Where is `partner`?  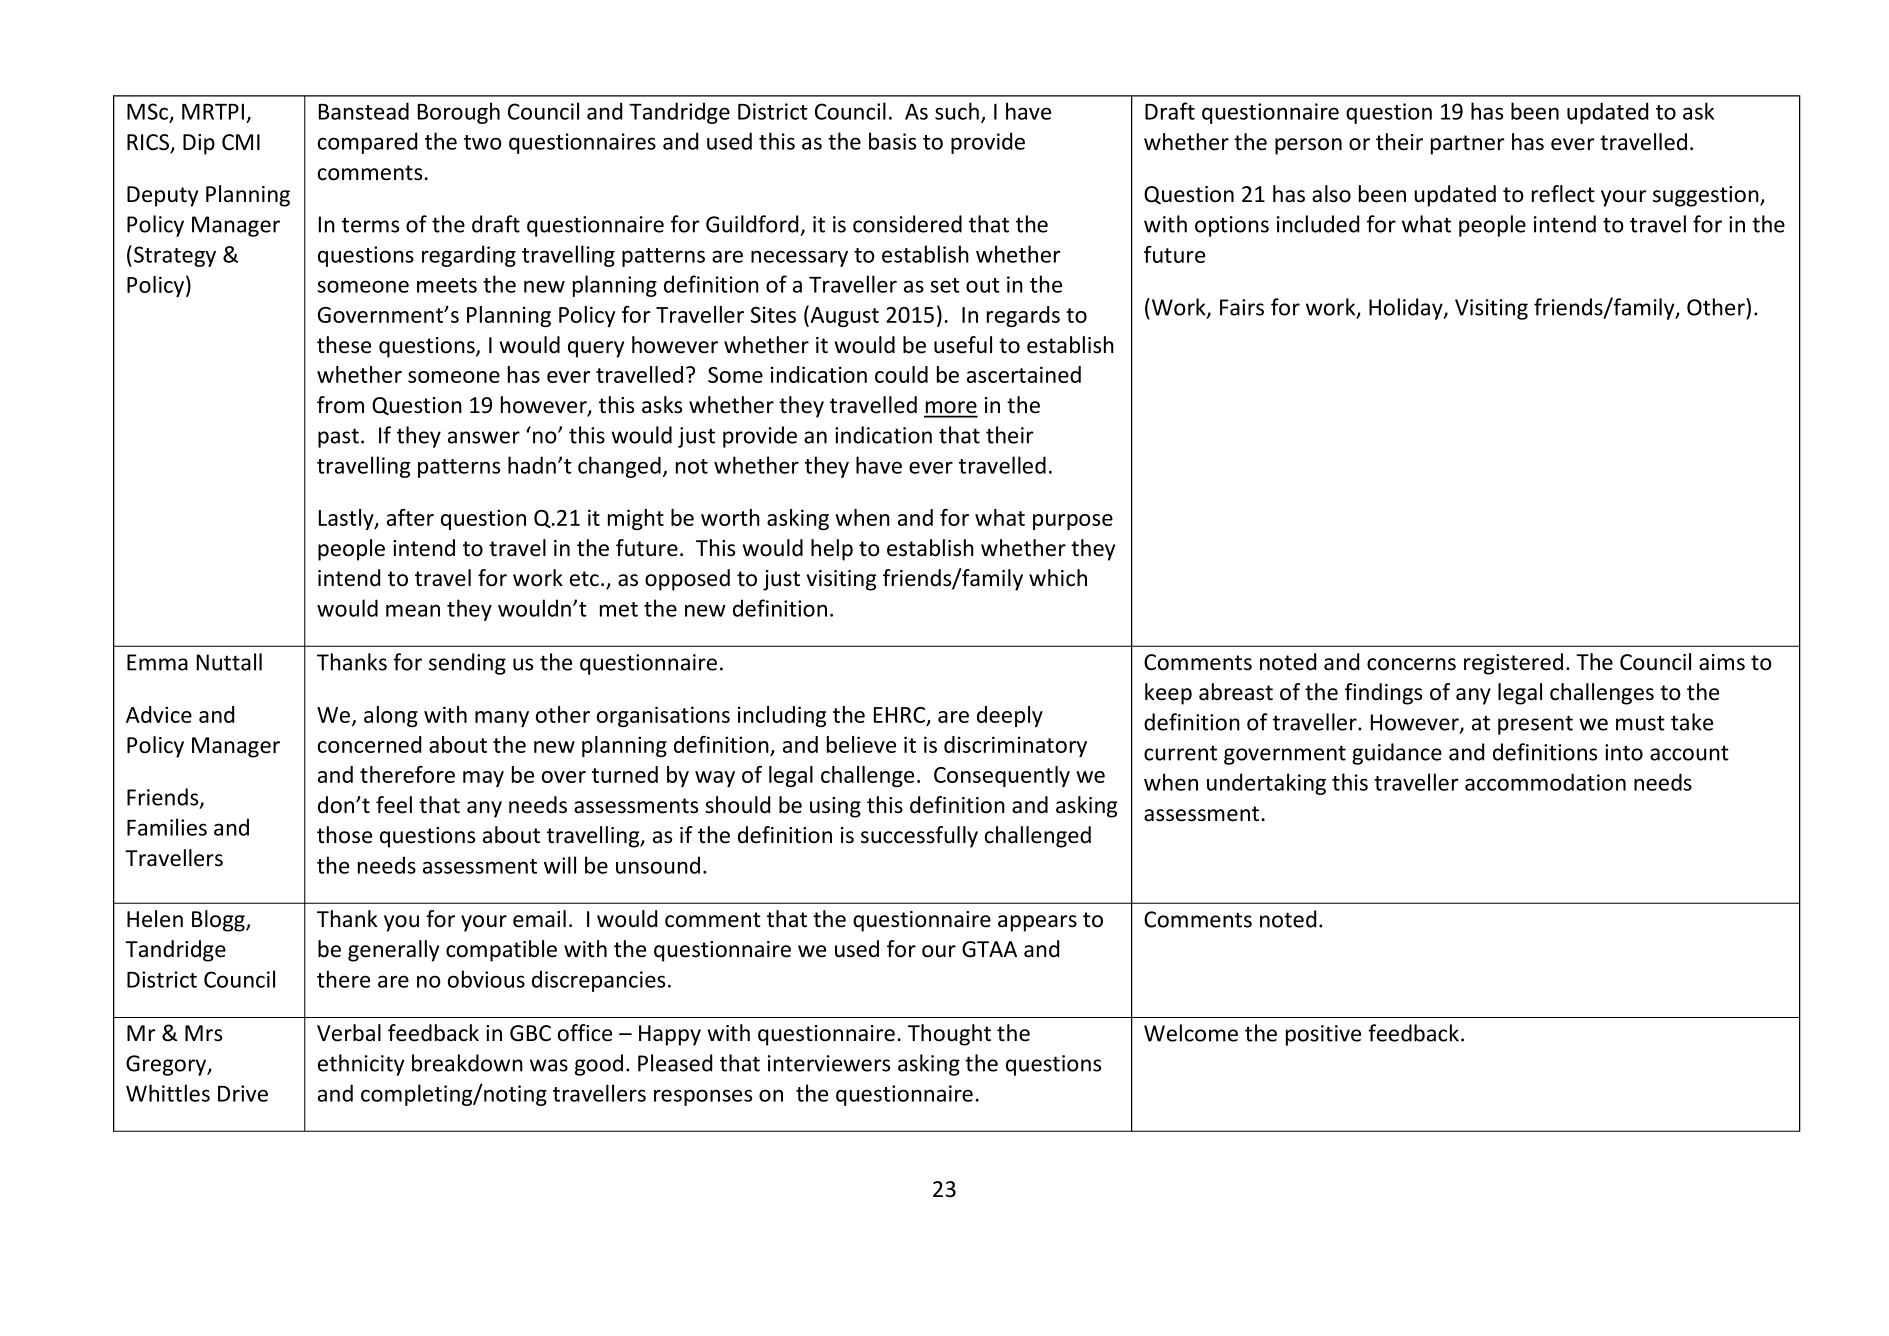 partner is located at coordinates (1468, 145).
